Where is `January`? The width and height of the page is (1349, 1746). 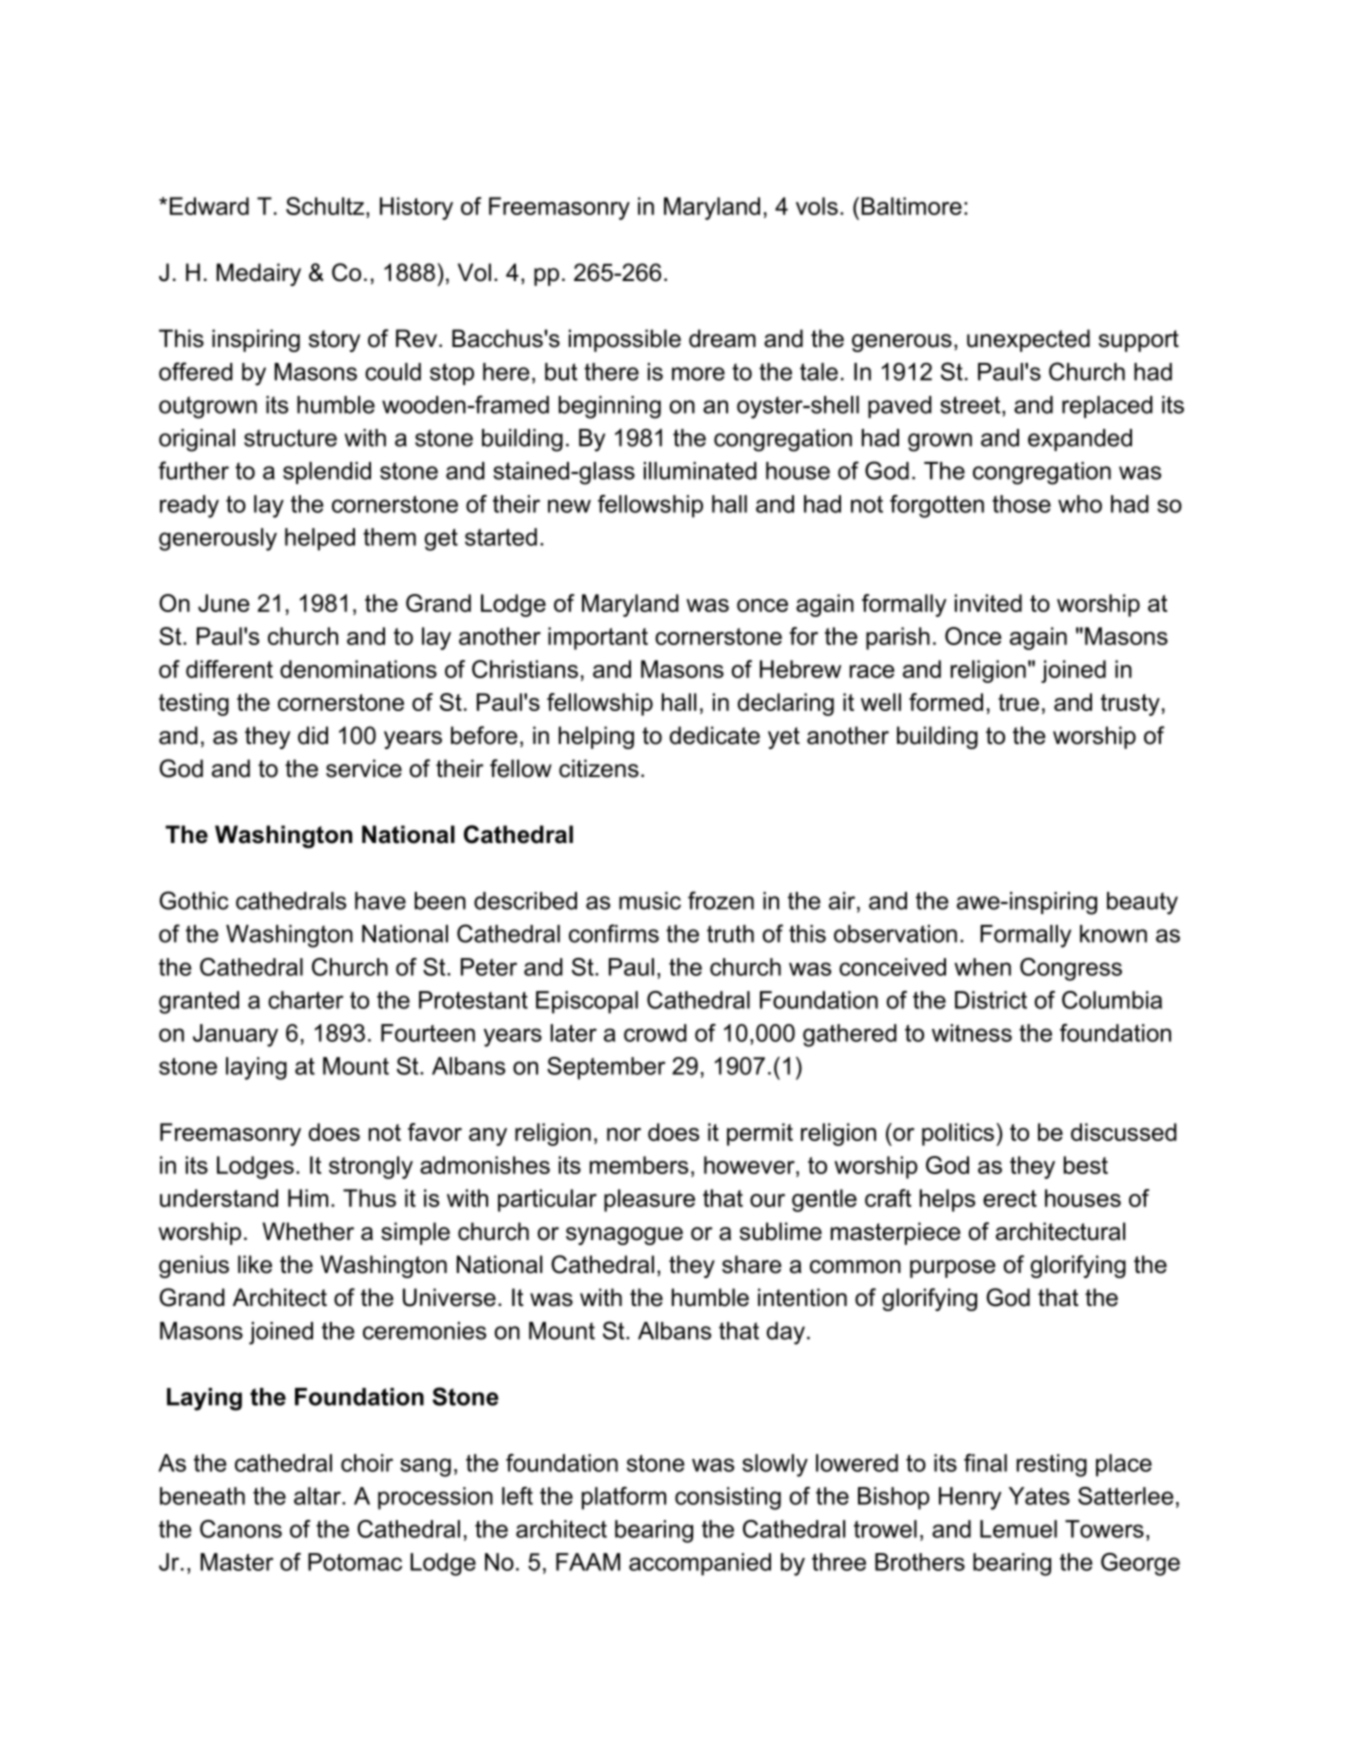 January is located at coordinates (235, 1035).
